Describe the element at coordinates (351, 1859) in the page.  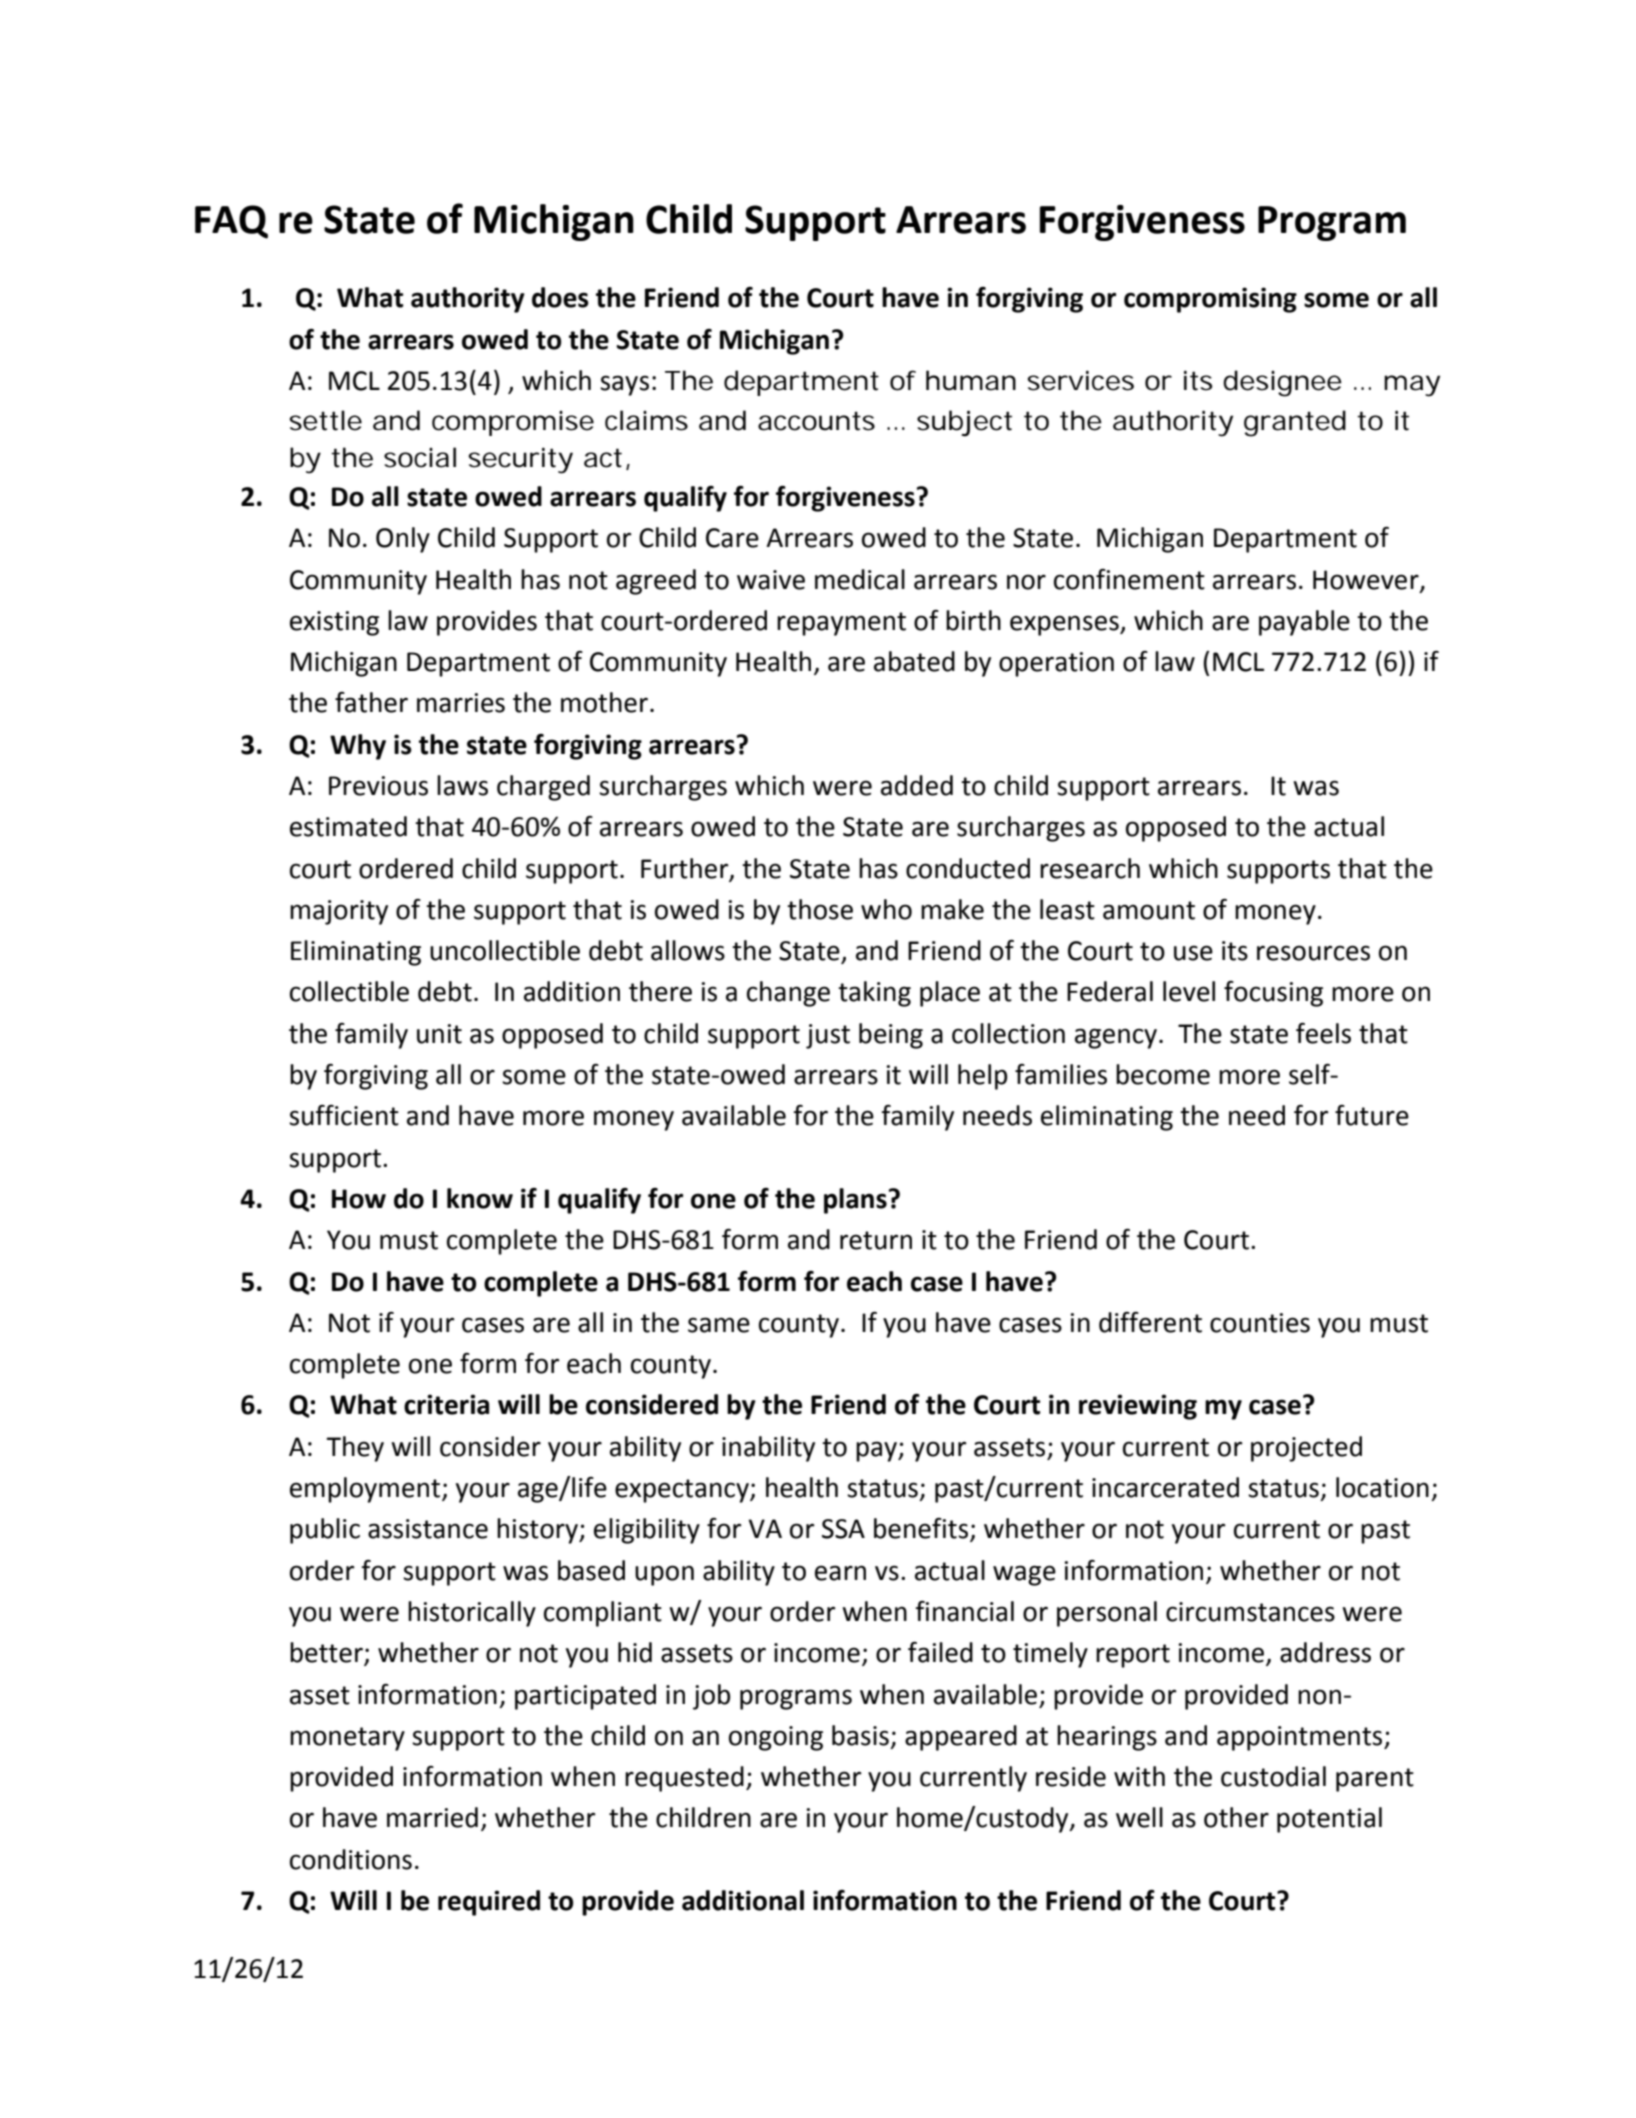
I see `conditions` at that location.
